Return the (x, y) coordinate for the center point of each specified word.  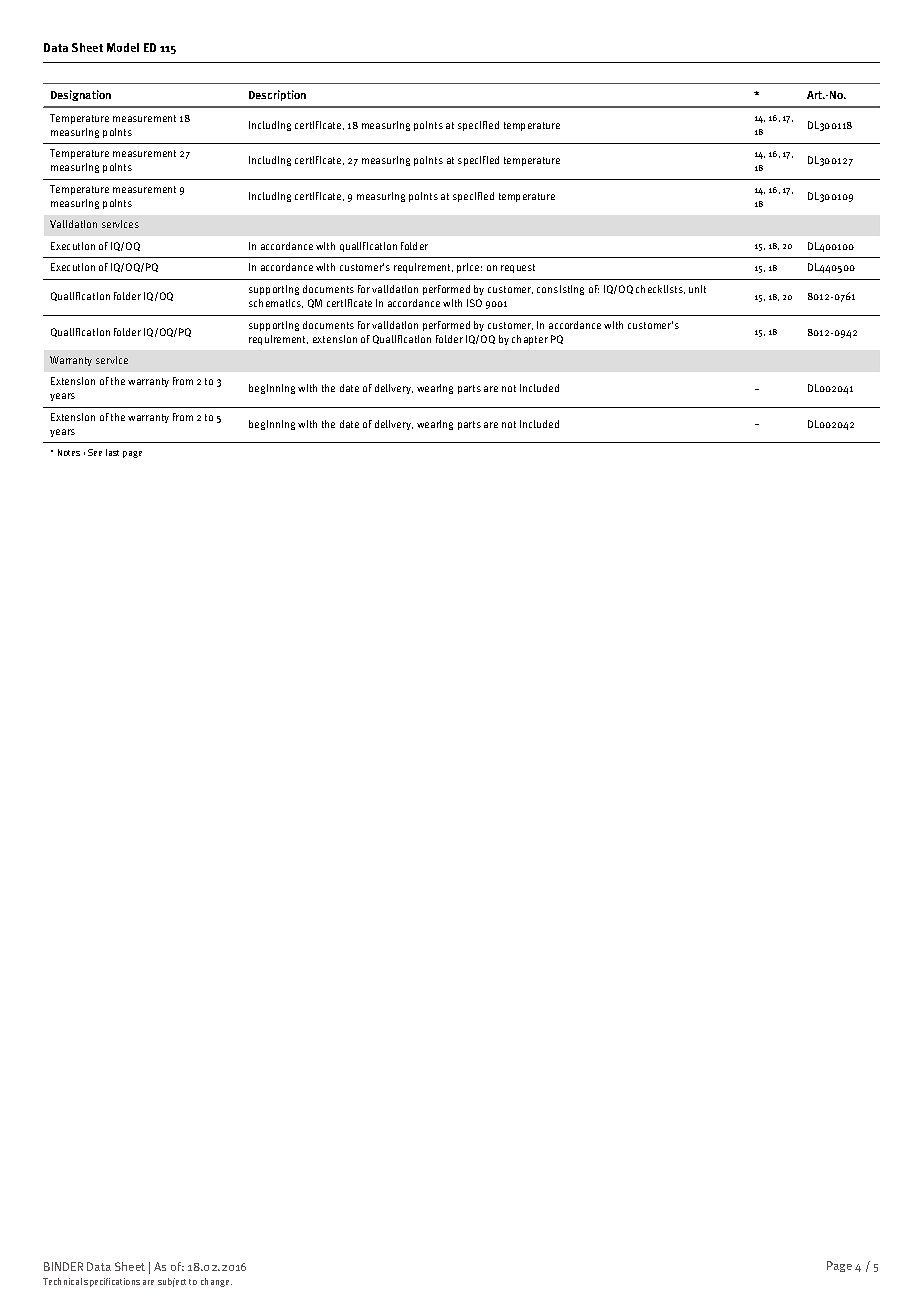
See (95, 452)
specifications (112, 1282)
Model (123, 47)
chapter (530, 340)
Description (277, 95)
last (112, 452)
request (518, 268)
